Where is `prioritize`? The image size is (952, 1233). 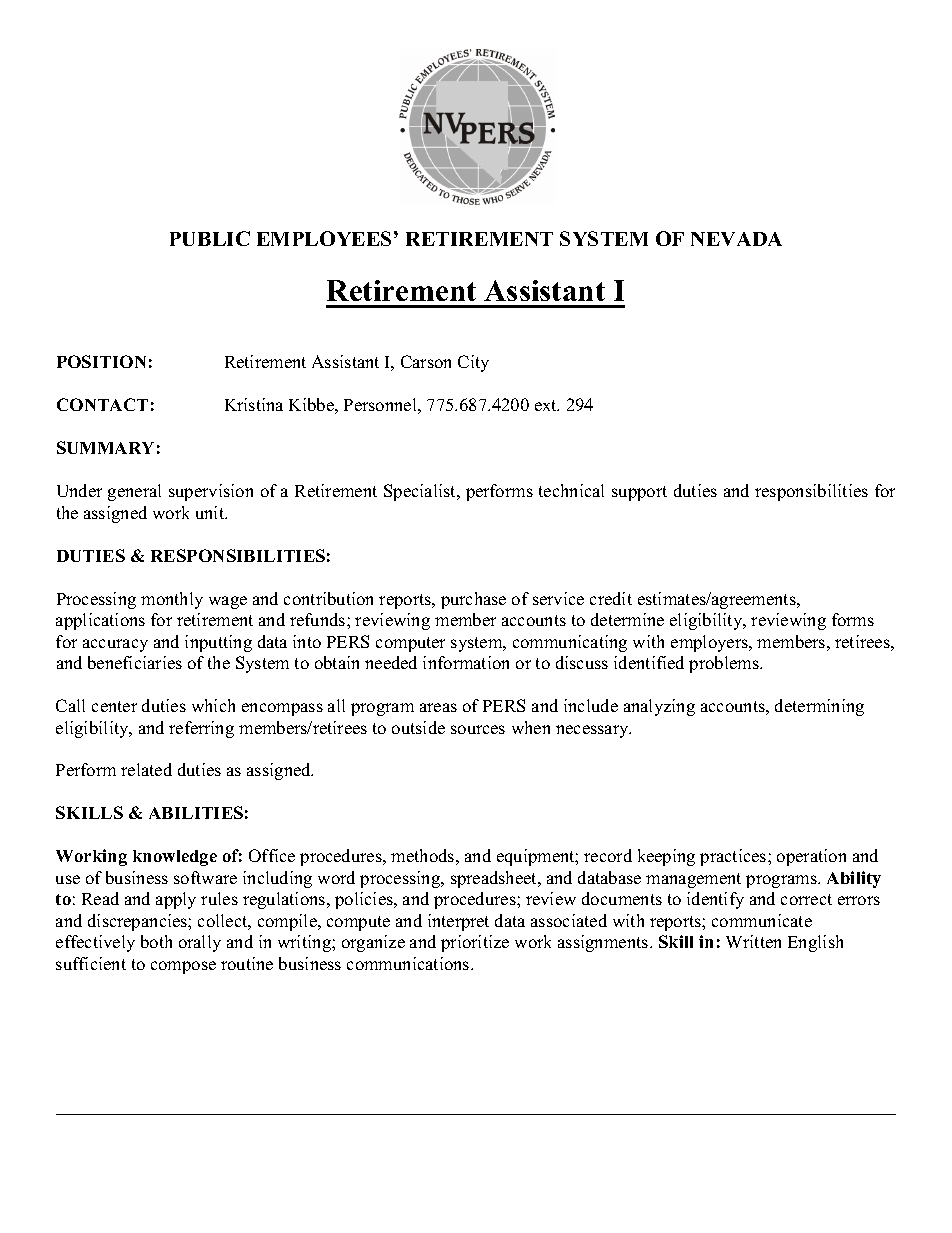
prioritize is located at coordinates (475, 943).
